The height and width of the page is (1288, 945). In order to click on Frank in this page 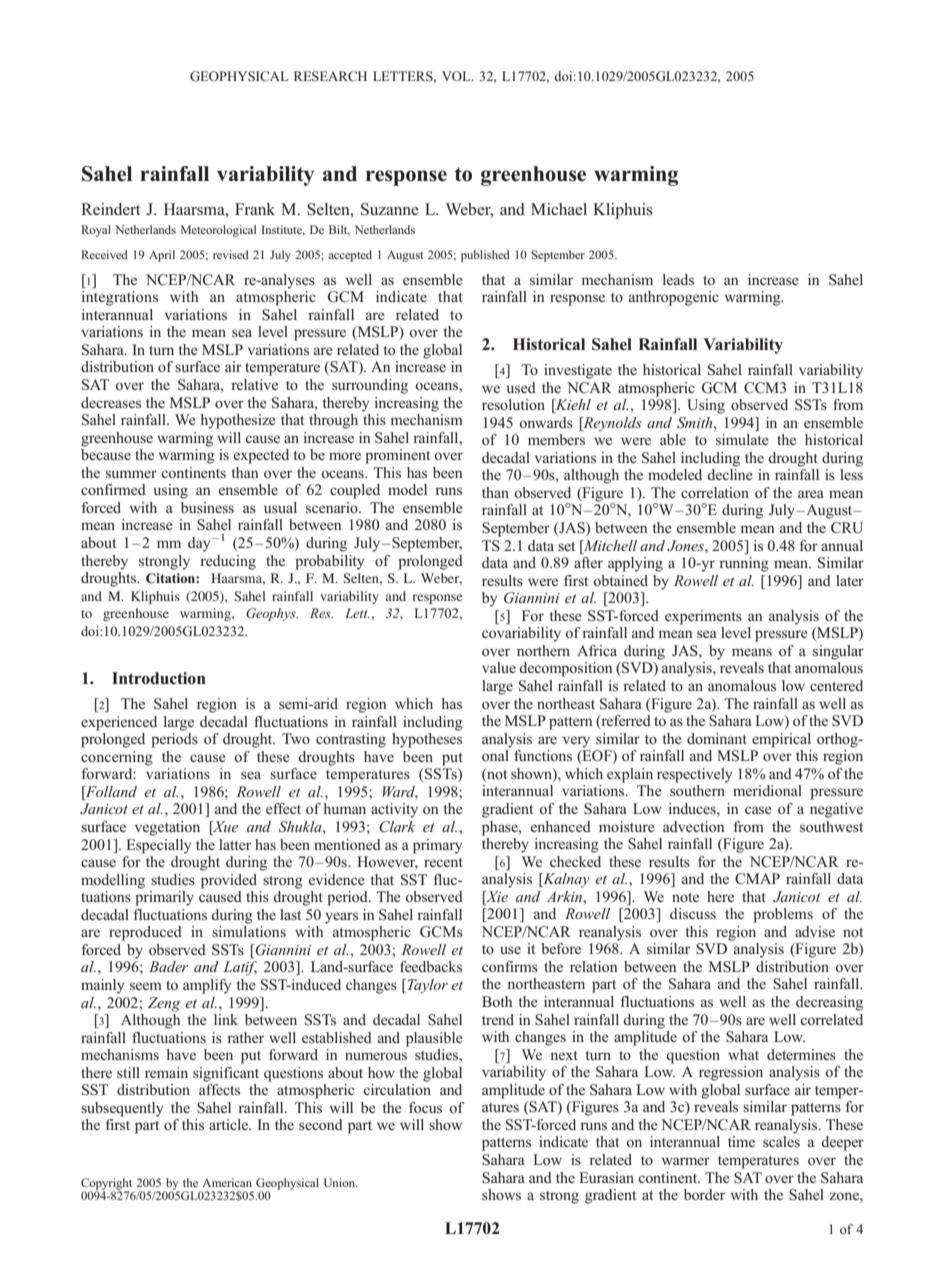, I will do `click(255, 209)`.
